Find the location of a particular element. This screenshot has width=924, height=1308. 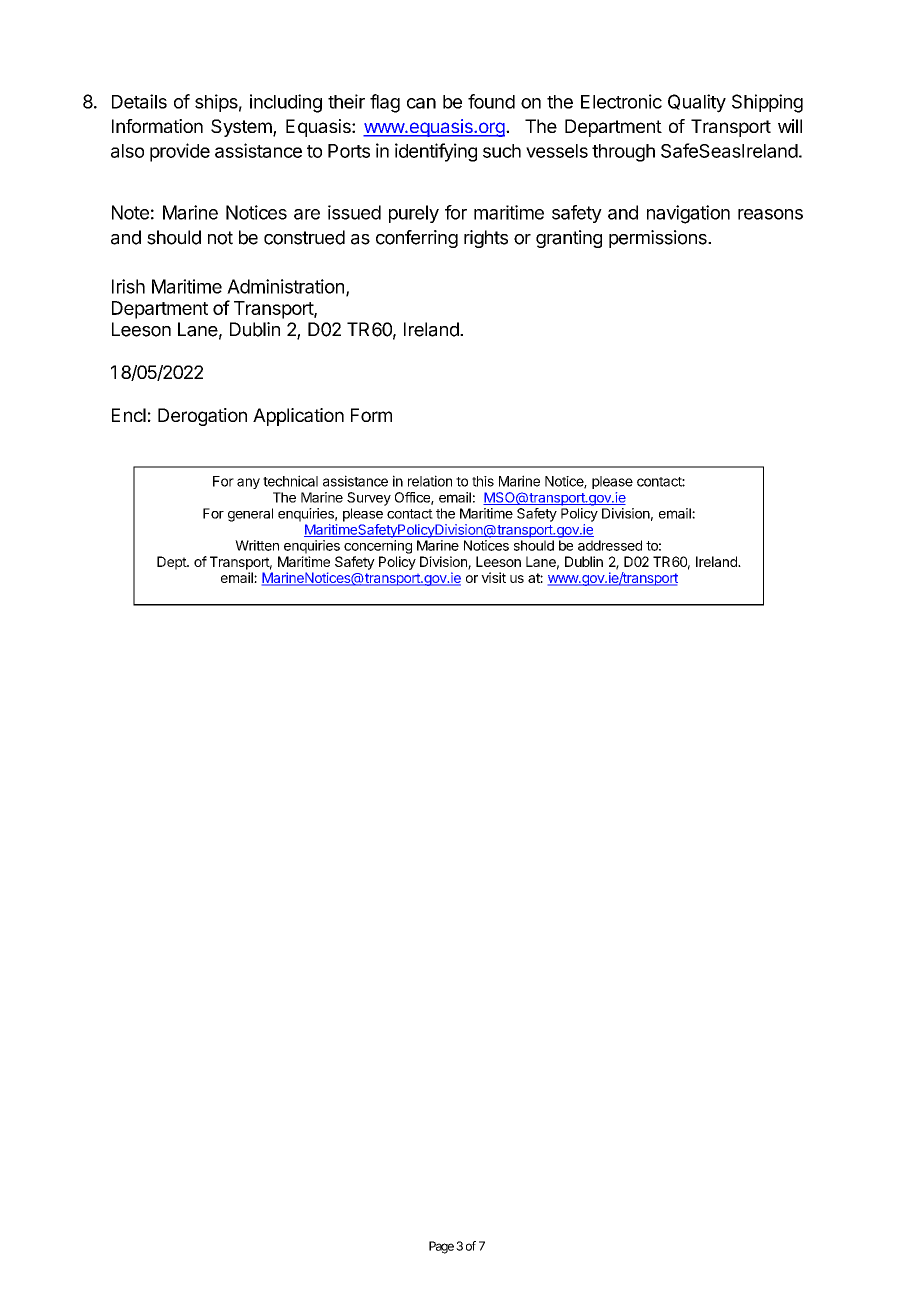

permissions is located at coordinates (659, 239).
